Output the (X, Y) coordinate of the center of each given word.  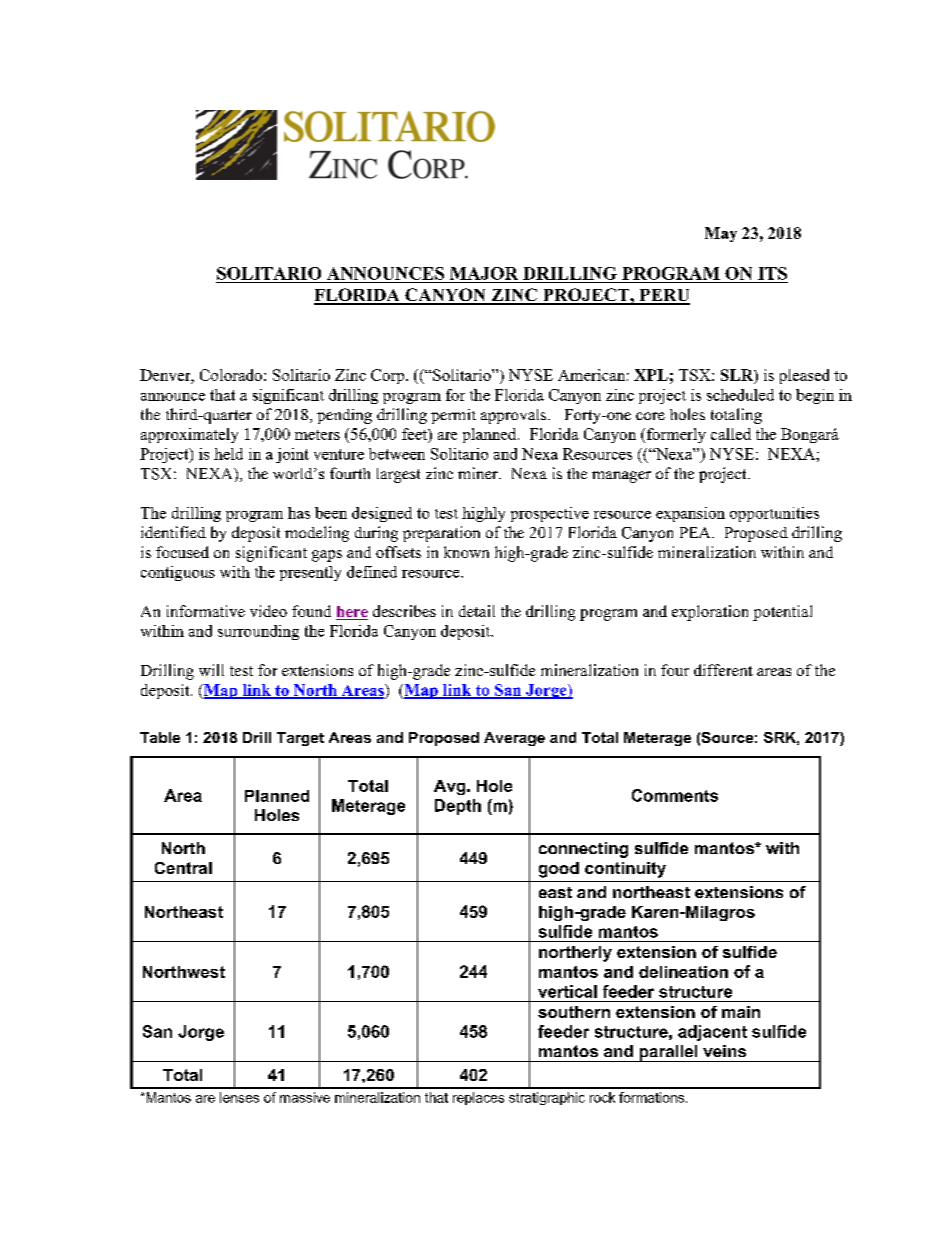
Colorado (231, 375)
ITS (772, 273)
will (211, 670)
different (723, 670)
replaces (478, 1098)
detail (477, 611)
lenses (239, 1097)
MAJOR (484, 273)
